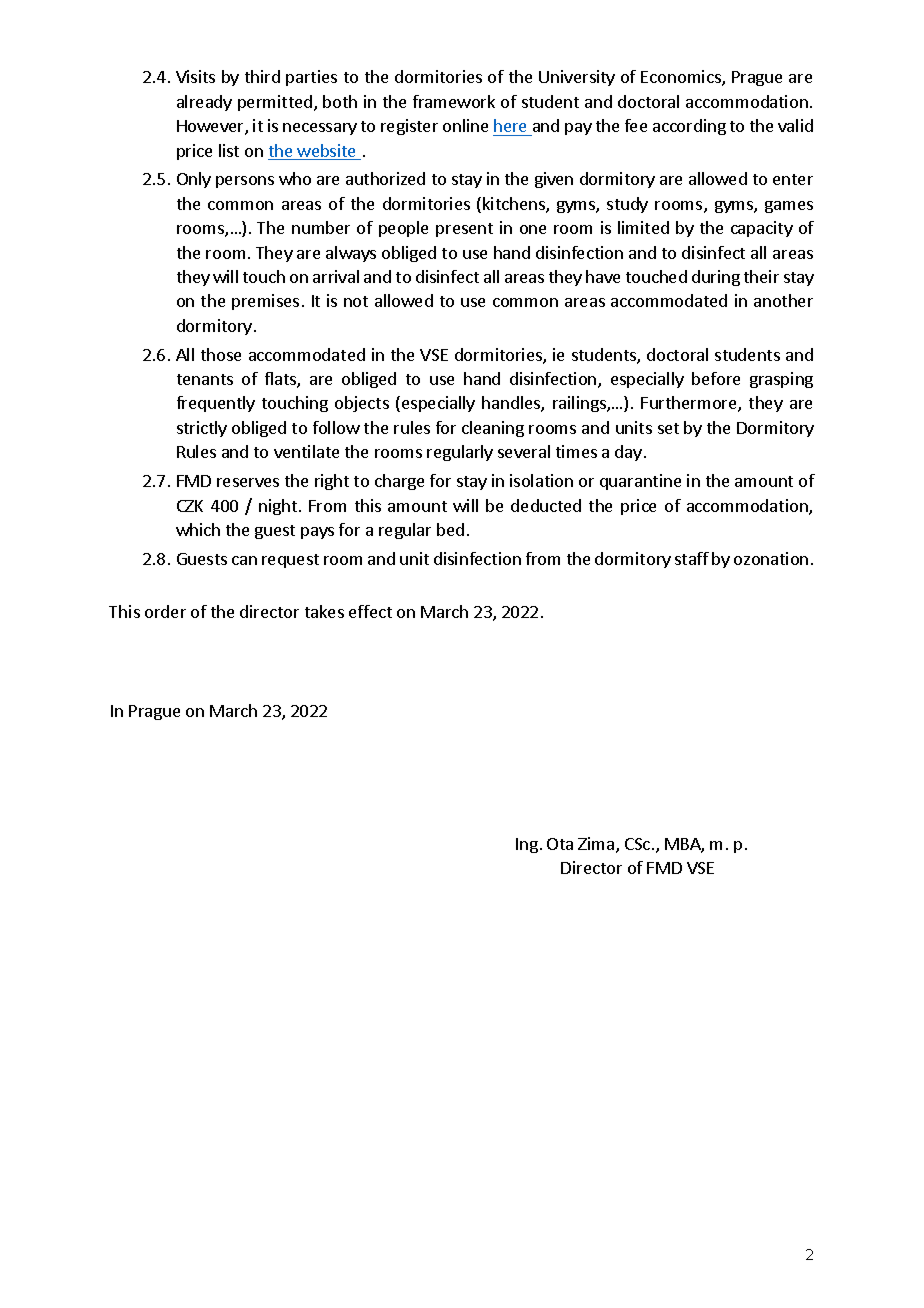 The width and height of the screenshot is (924, 1308). I want to click on several, so click(524, 451).
